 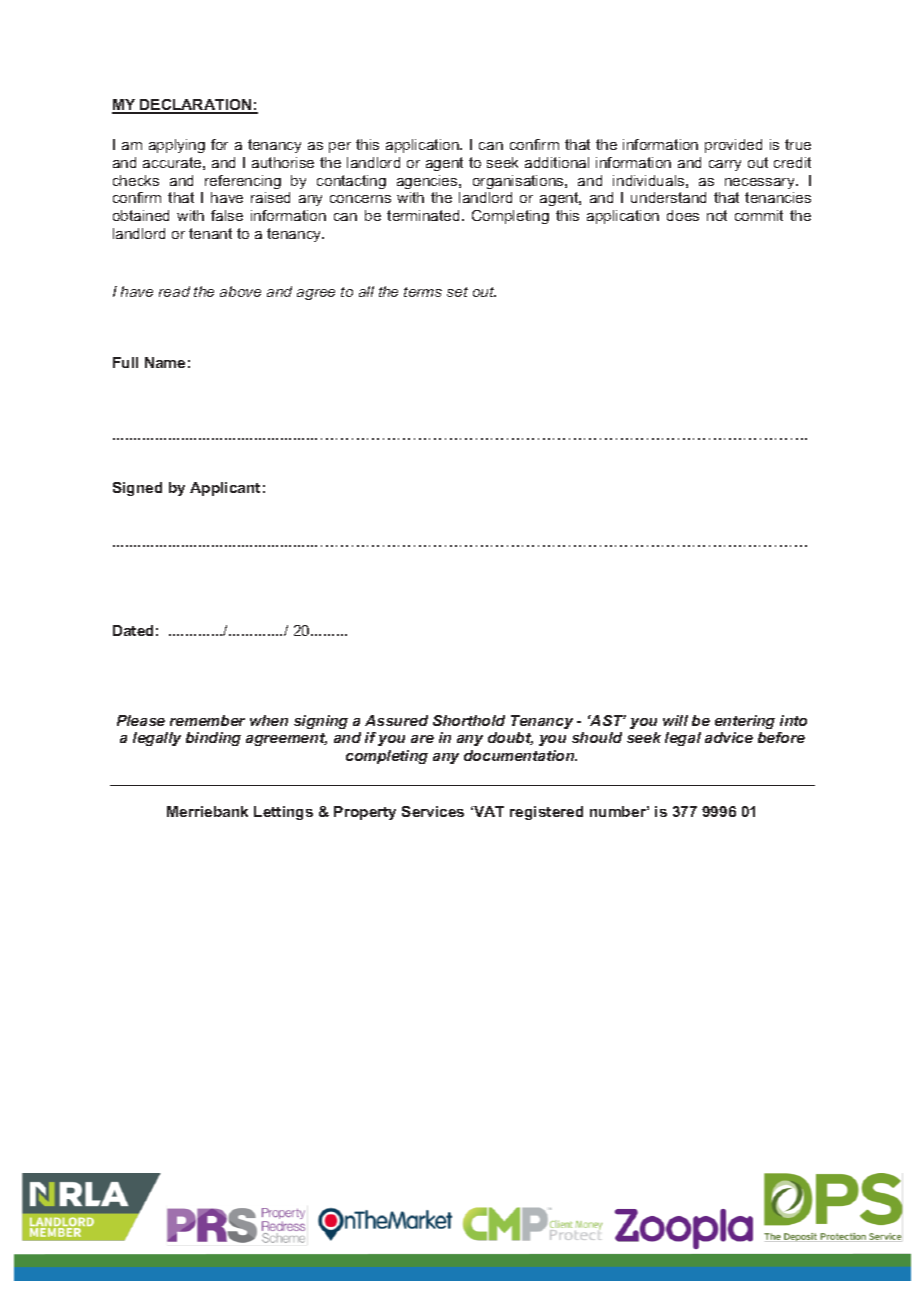 What do you see at coordinates (423, 292) in the image?
I see `terms` at bounding box center [423, 292].
